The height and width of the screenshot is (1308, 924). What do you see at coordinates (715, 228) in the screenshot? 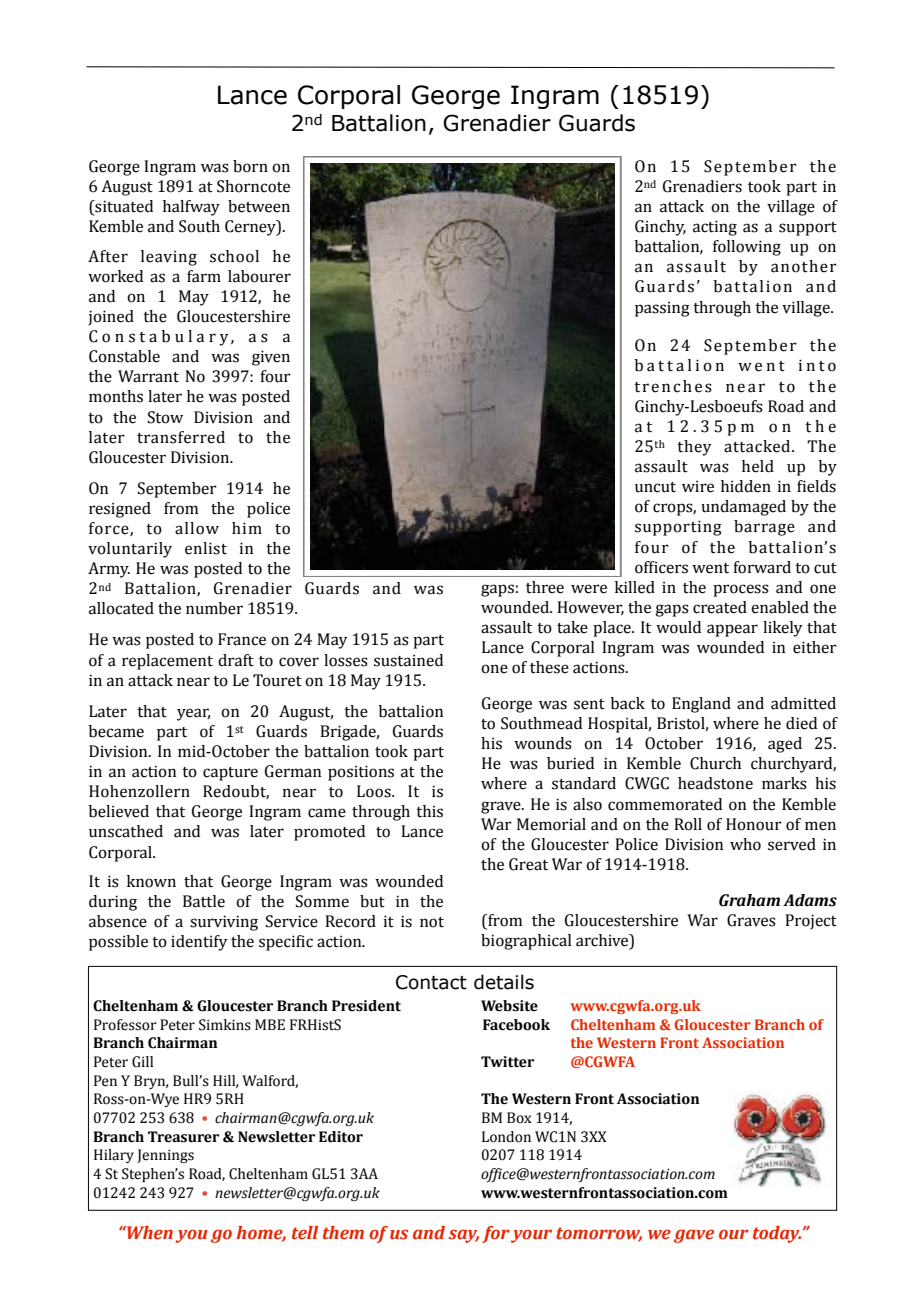
I see `acting` at bounding box center [715, 228].
